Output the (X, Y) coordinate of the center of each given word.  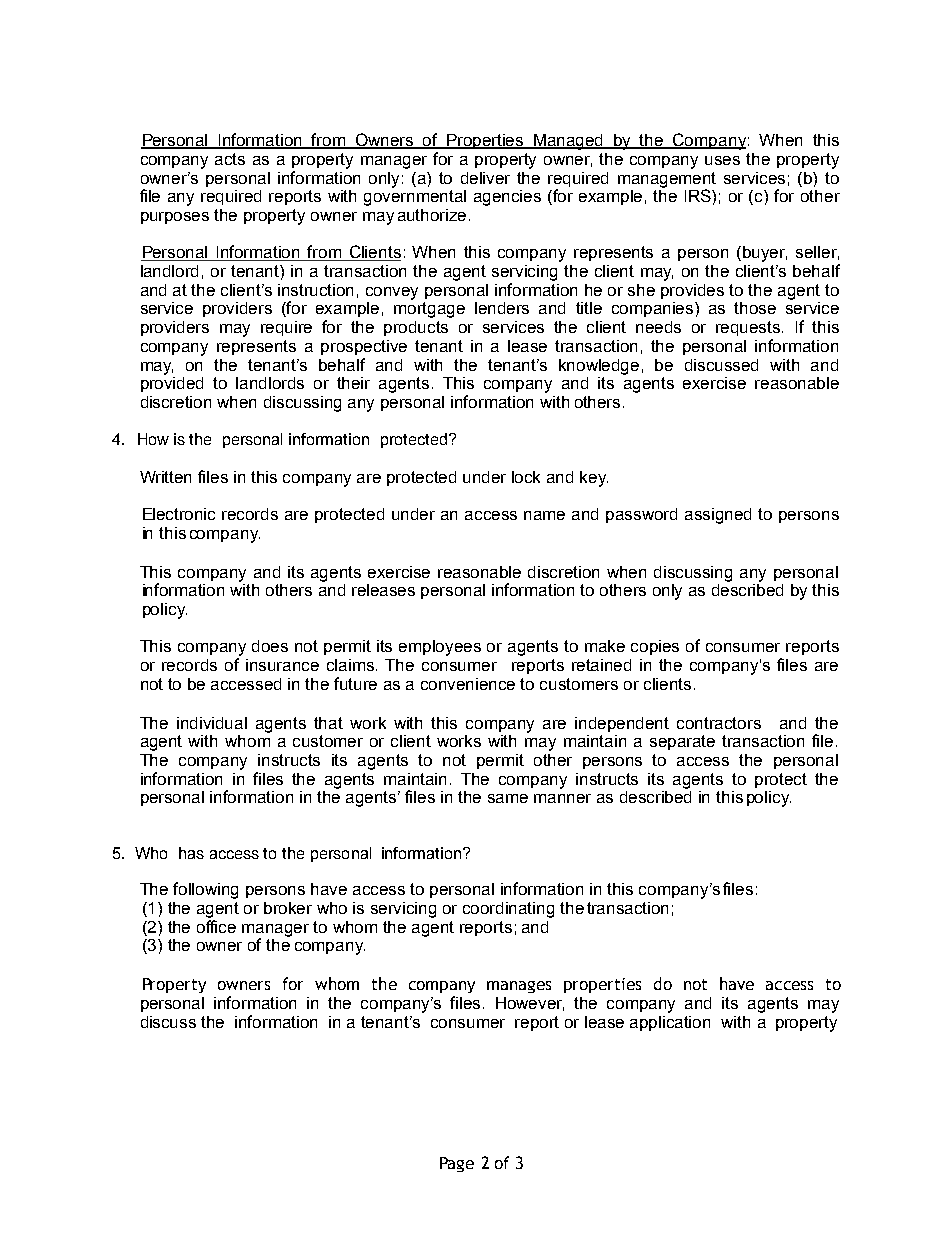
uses (722, 160)
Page (457, 1164)
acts (230, 159)
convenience (468, 684)
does (270, 646)
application (670, 1023)
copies (655, 647)
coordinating (508, 910)
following (205, 890)
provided (172, 383)
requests (749, 328)
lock (526, 477)
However (530, 1004)
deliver (485, 178)
